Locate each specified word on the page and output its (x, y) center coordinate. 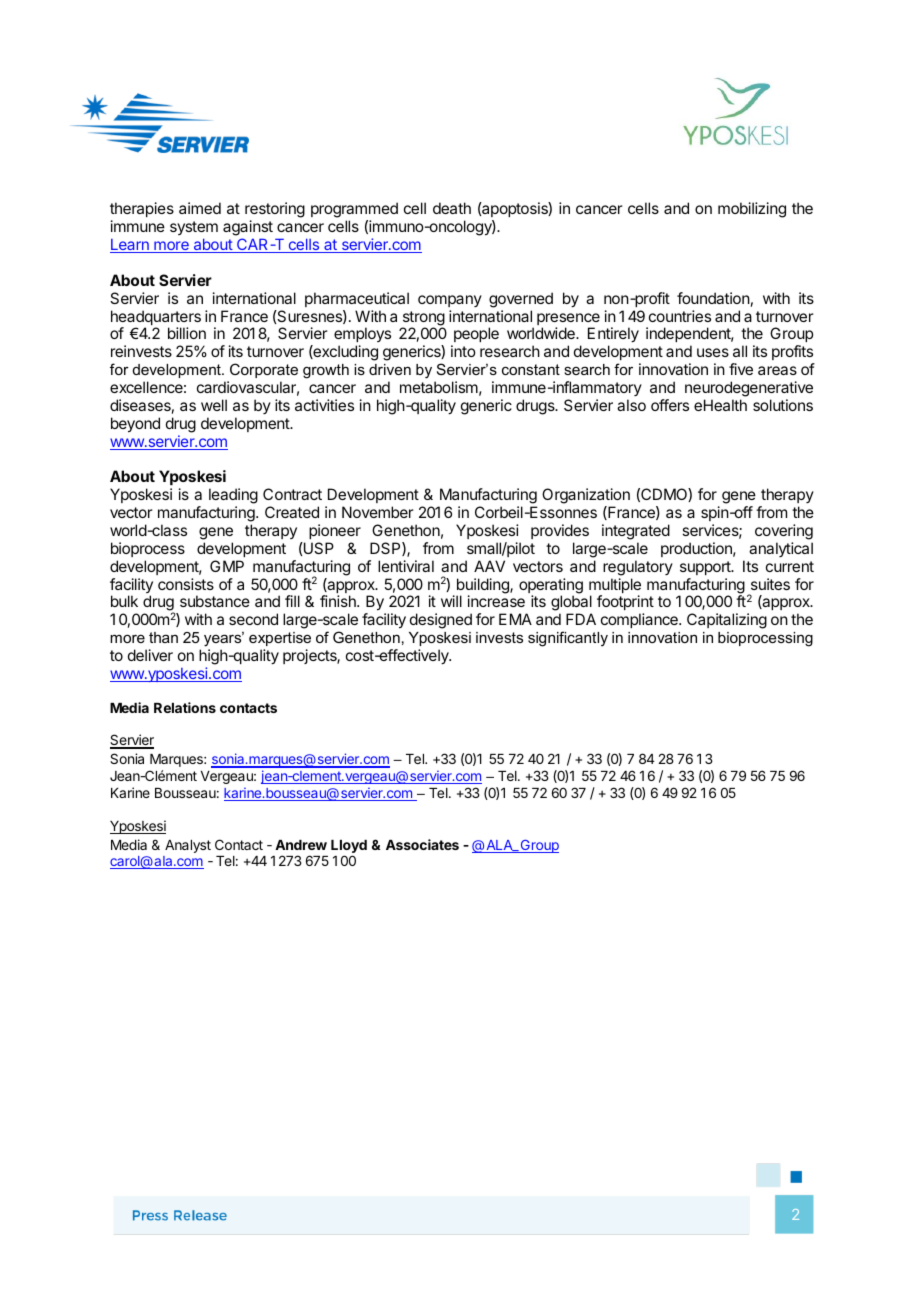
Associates (422, 844)
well (214, 405)
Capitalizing (727, 621)
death (452, 208)
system (194, 228)
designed (441, 621)
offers (670, 405)
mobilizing (752, 210)
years (224, 640)
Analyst (188, 846)
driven (390, 369)
